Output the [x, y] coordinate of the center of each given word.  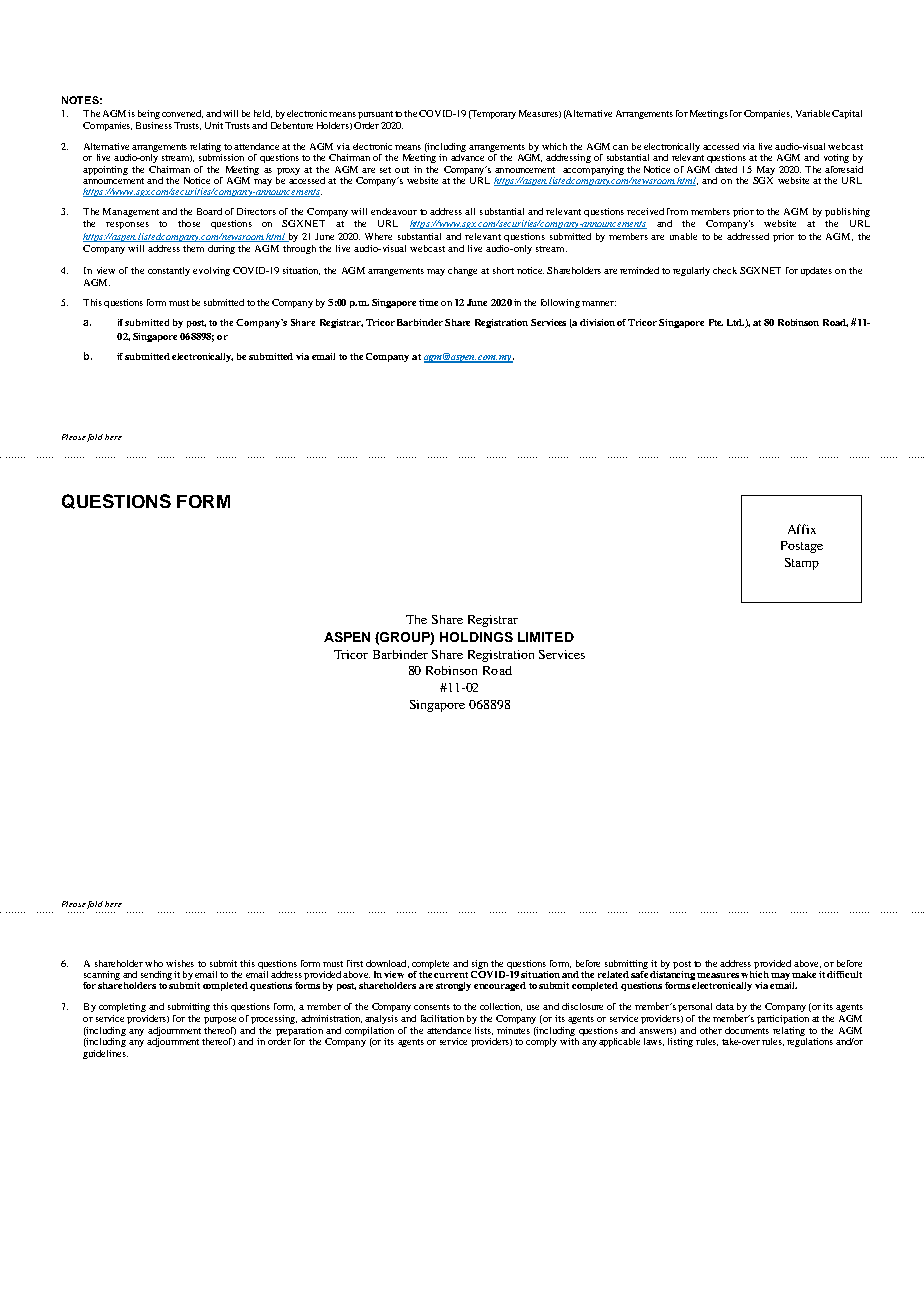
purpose [220, 1020]
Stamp [802, 564]
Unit [214, 125]
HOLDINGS [476, 637]
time [428, 302]
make [804, 974]
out [402, 170]
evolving [211, 271]
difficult [844, 974]
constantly [169, 271]
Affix [802, 529]
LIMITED [546, 637]
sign [480, 966]
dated [726, 169]
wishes [180, 963]
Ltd [736, 323]
